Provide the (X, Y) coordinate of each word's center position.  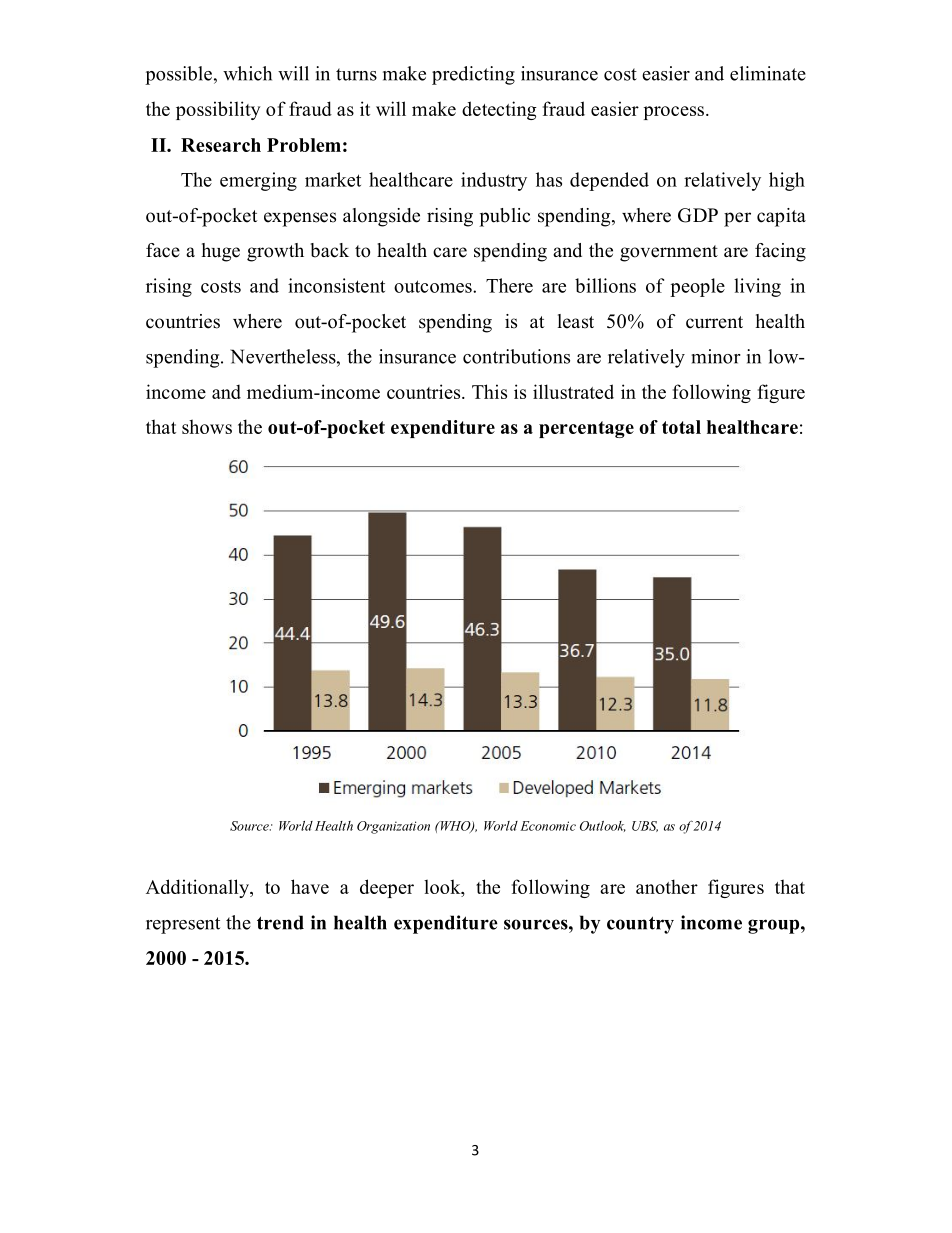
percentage (586, 429)
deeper (387, 888)
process (674, 113)
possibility (218, 110)
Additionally (198, 888)
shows (207, 426)
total (681, 427)
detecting (499, 110)
